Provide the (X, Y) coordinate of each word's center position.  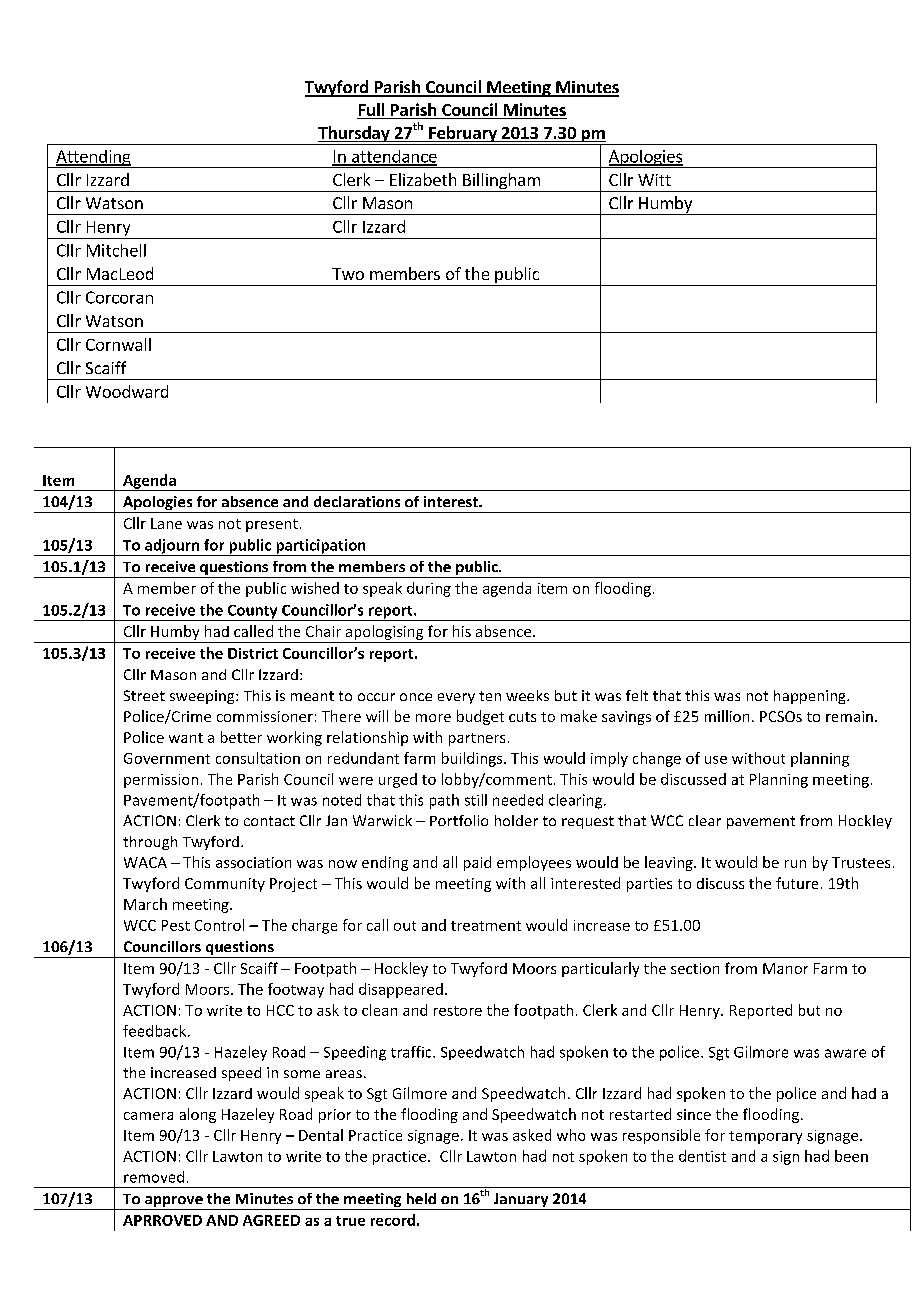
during (429, 589)
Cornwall (118, 344)
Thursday (354, 135)
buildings (473, 759)
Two (348, 274)
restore (458, 1011)
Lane (166, 523)
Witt (654, 180)
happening (811, 697)
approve (174, 1203)
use (716, 760)
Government (167, 758)
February (463, 135)
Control (219, 925)
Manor (785, 968)
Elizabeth (423, 179)
